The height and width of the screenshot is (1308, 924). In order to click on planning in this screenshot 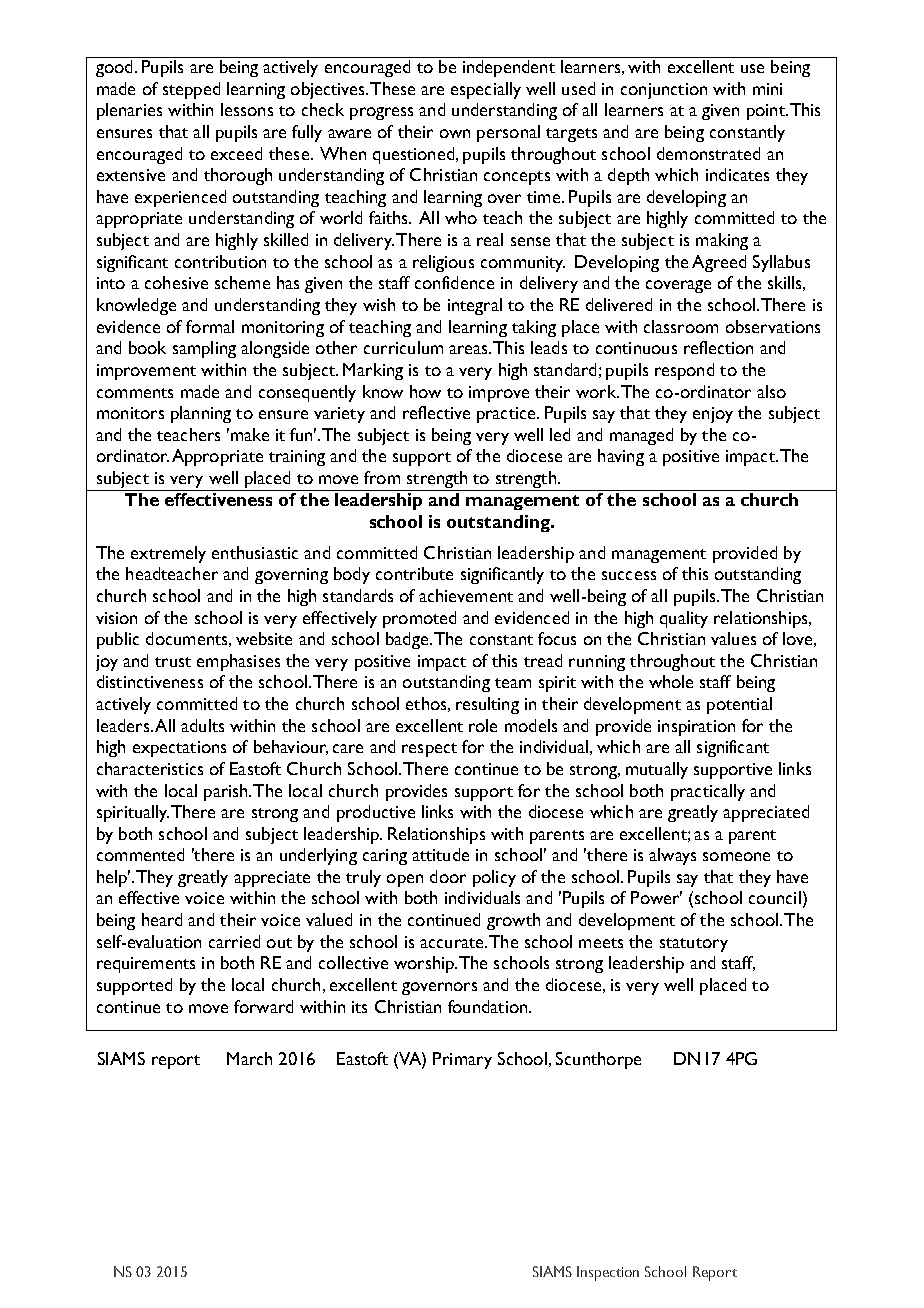, I will do `click(201, 414)`.
